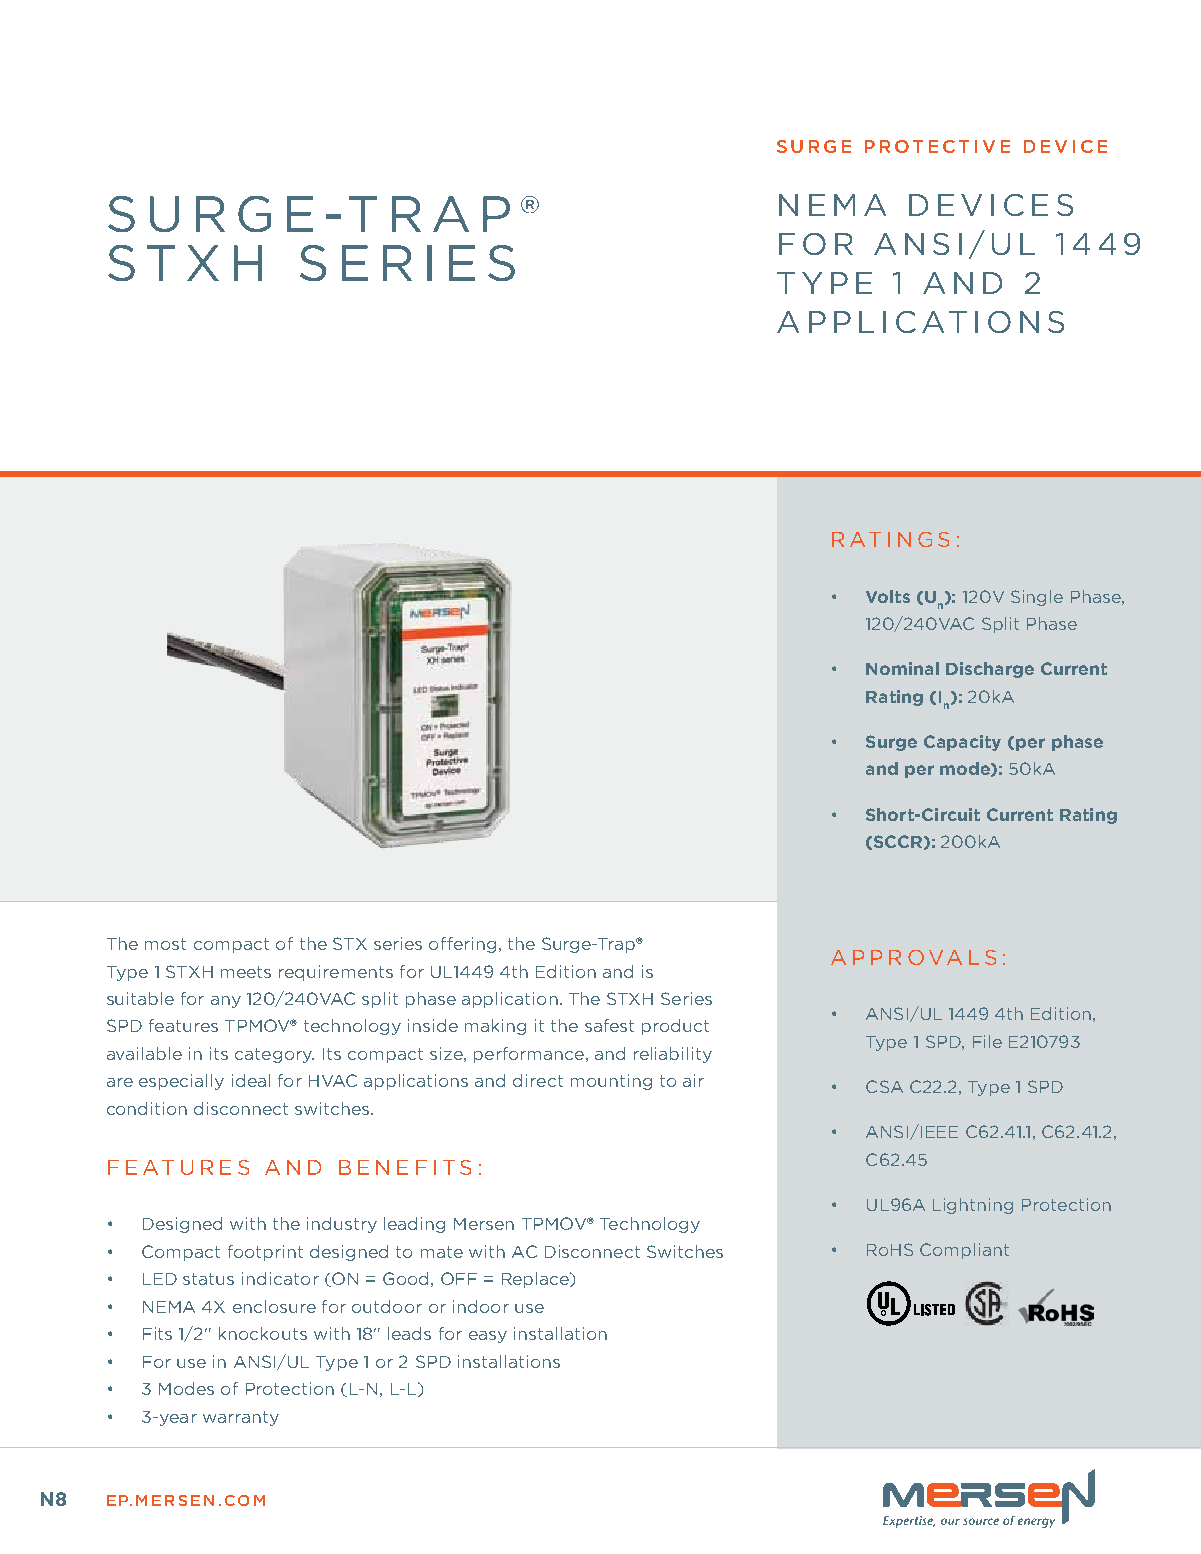  I want to click on Volts, so click(888, 596).
